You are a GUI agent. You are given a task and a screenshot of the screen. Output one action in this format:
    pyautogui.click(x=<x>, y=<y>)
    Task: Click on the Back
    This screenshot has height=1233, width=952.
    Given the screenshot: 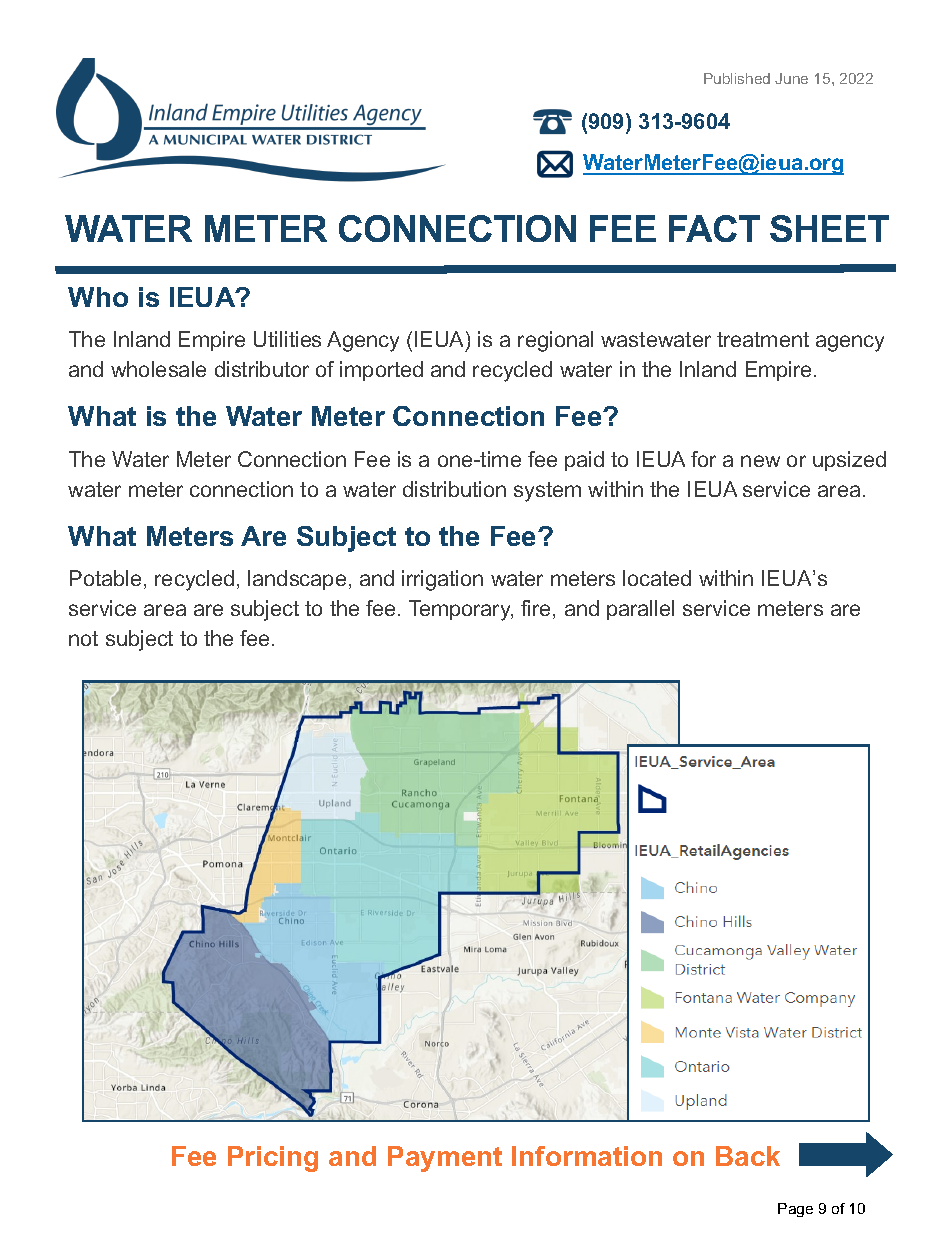 What is the action you would take?
    pyautogui.click(x=748, y=1156)
